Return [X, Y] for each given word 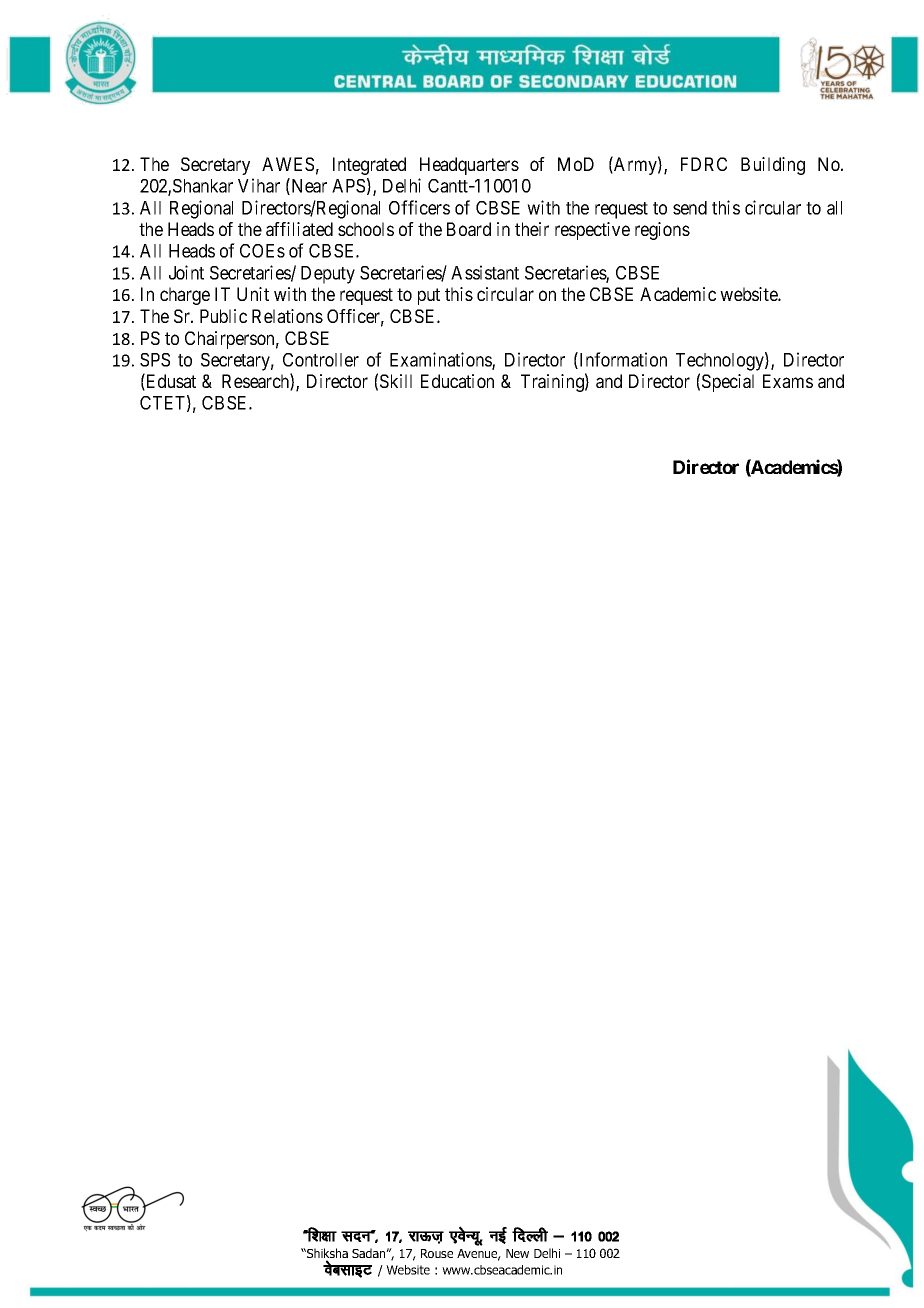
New [517, 1253]
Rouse [437, 1253]
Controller [321, 360]
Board [469, 229]
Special [728, 383]
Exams [788, 381]
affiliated [299, 229]
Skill [396, 381]
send [690, 208]
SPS [155, 360]
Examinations [441, 360]
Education [457, 381]
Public [223, 316]
